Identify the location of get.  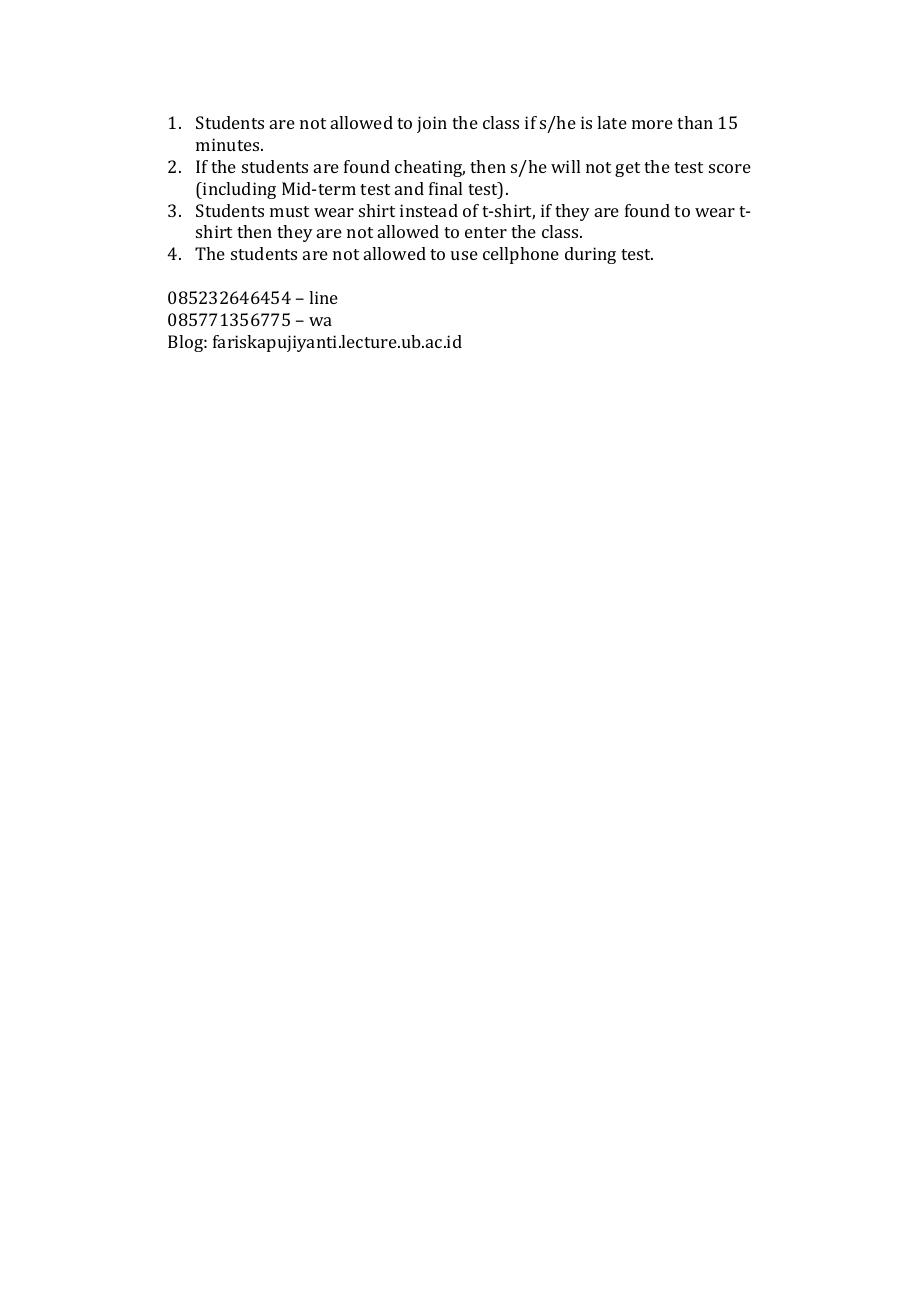
(627, 169).
